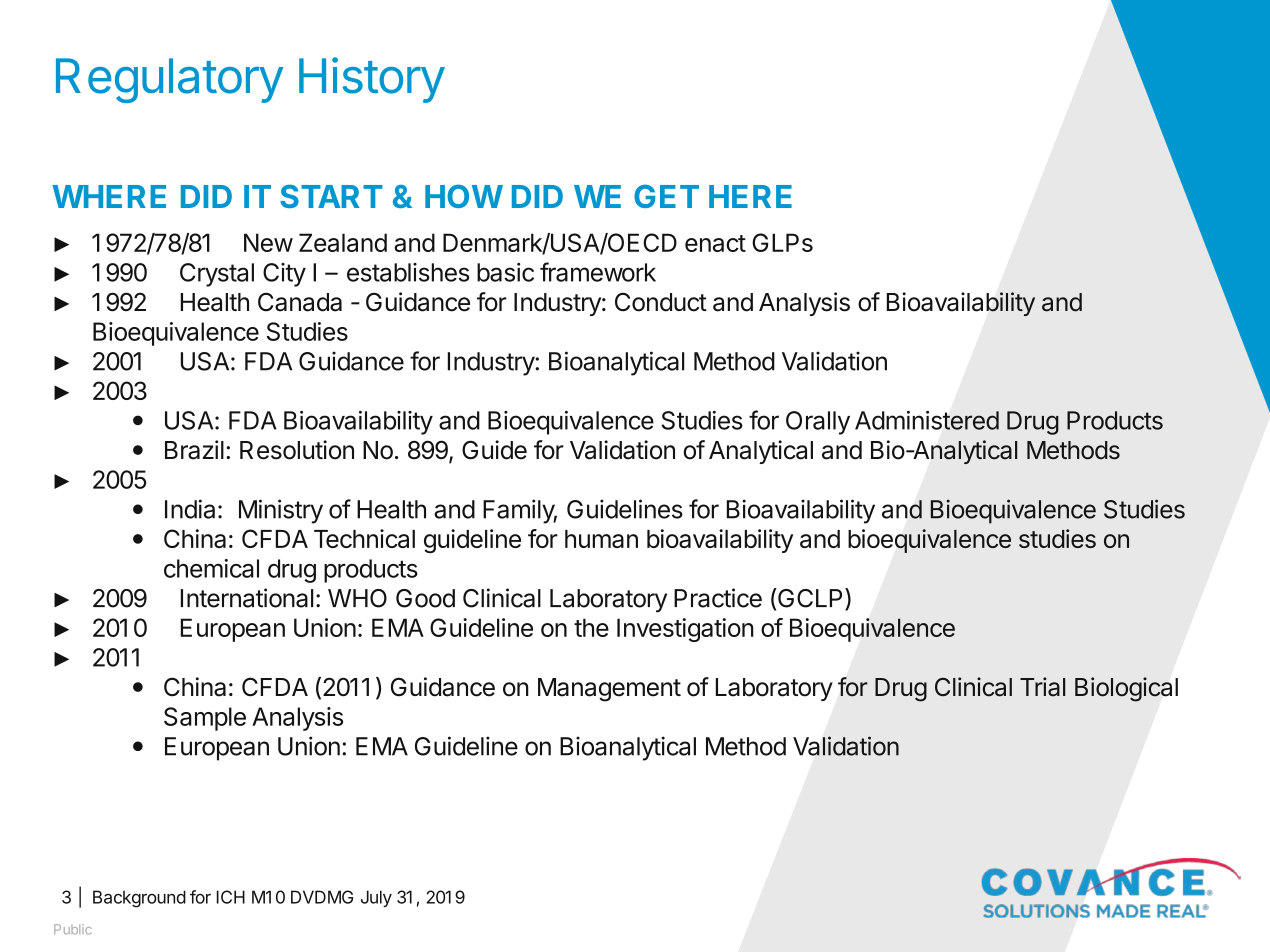 The height and width of the page is (952, 1270). Describe the element at coordinates (376, 898) in the page. I see `July` at that location.
